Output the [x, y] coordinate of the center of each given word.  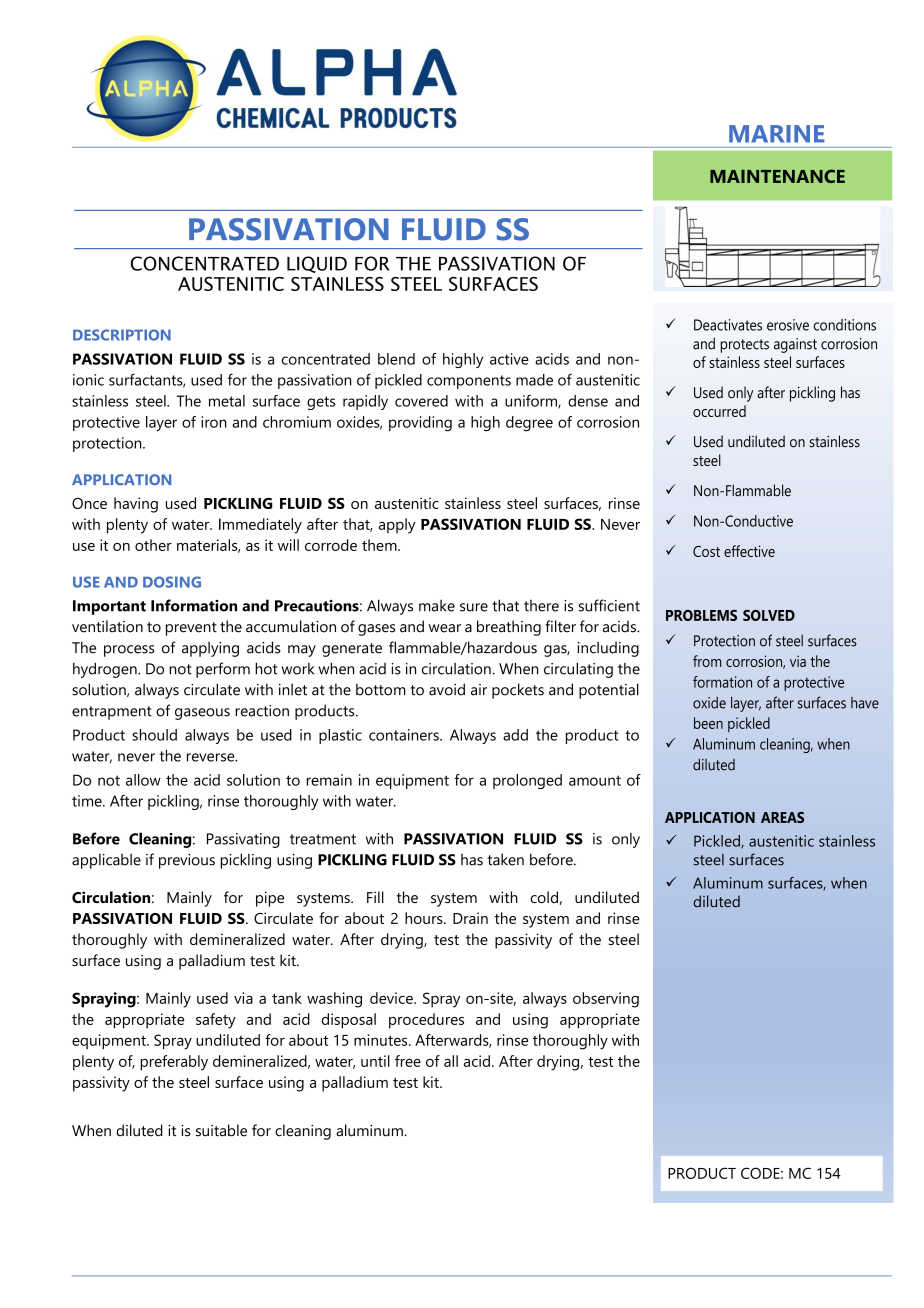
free [408, 1061]
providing [420, 424]
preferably [174, 1063]
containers [405, 735]
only [626, 840]
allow [143, 780]
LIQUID [317, 264]
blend [396, 359]
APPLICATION [121, 479]
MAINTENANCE [777, 176]
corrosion [608, 422]
